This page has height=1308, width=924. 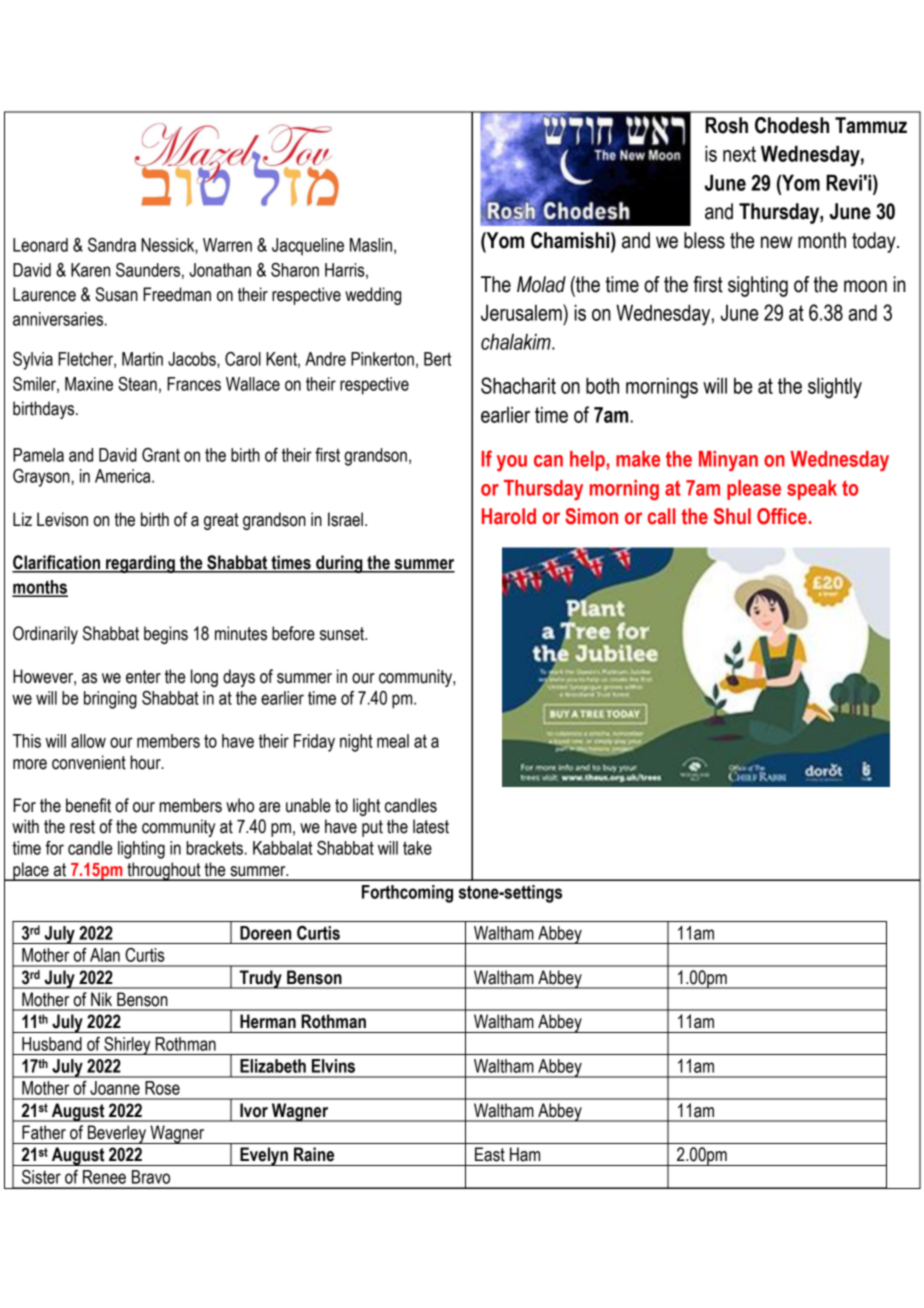 I want to click on Shirley, so click(x=127, y=1046).
